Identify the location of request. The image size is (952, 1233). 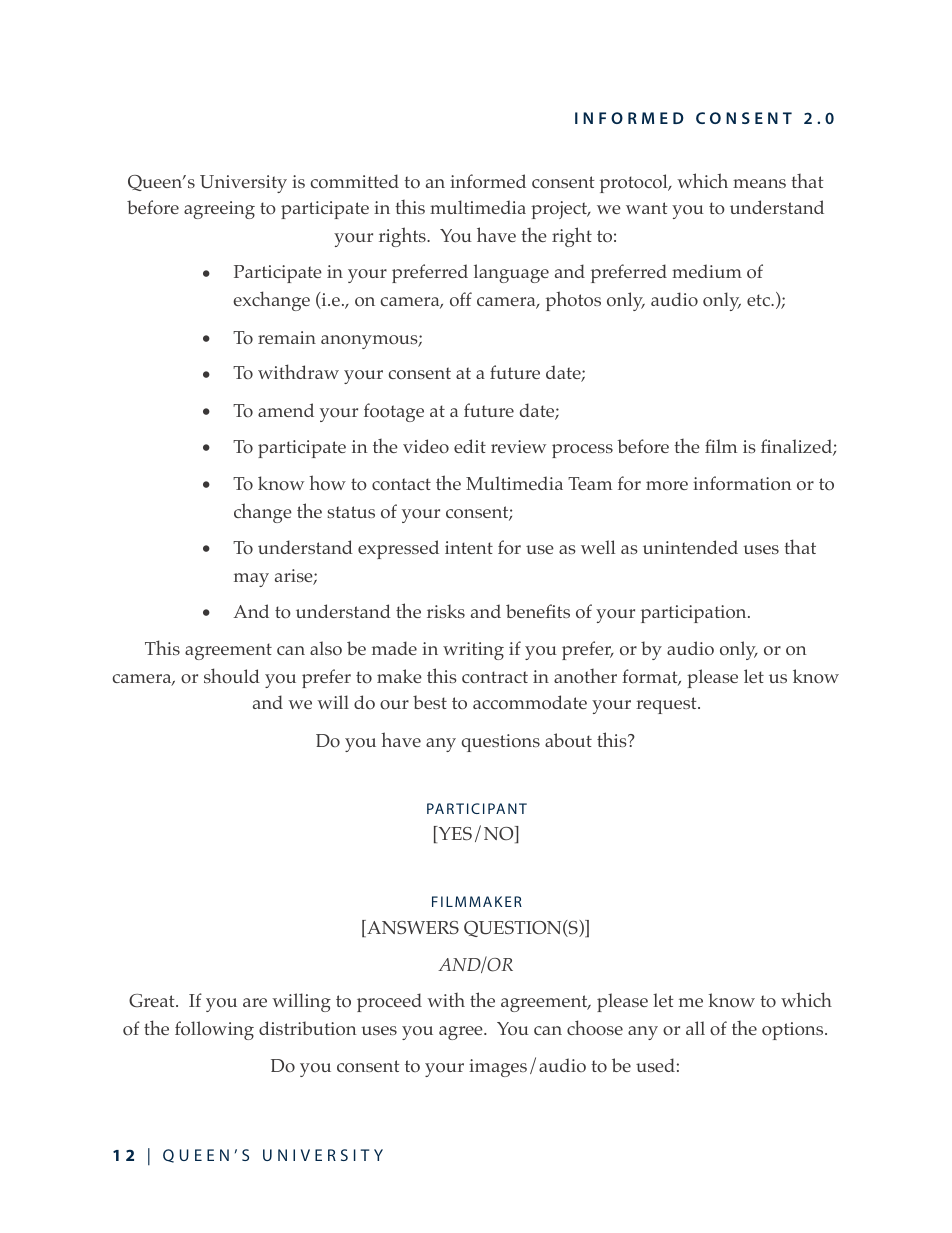
(667, 705).
